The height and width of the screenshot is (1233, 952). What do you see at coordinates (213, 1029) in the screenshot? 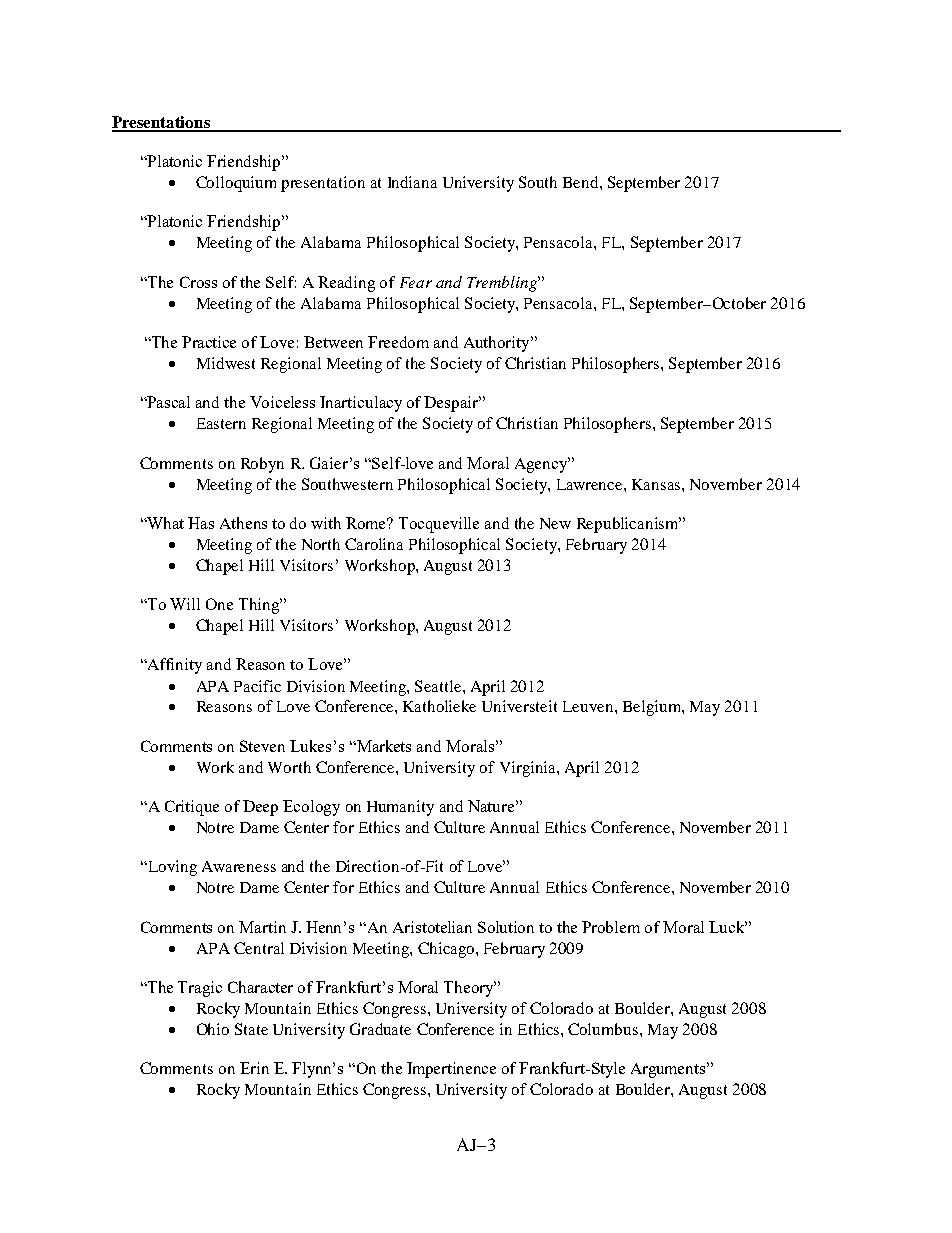
I see `Ohio` at bounding box center [213, 1029].
